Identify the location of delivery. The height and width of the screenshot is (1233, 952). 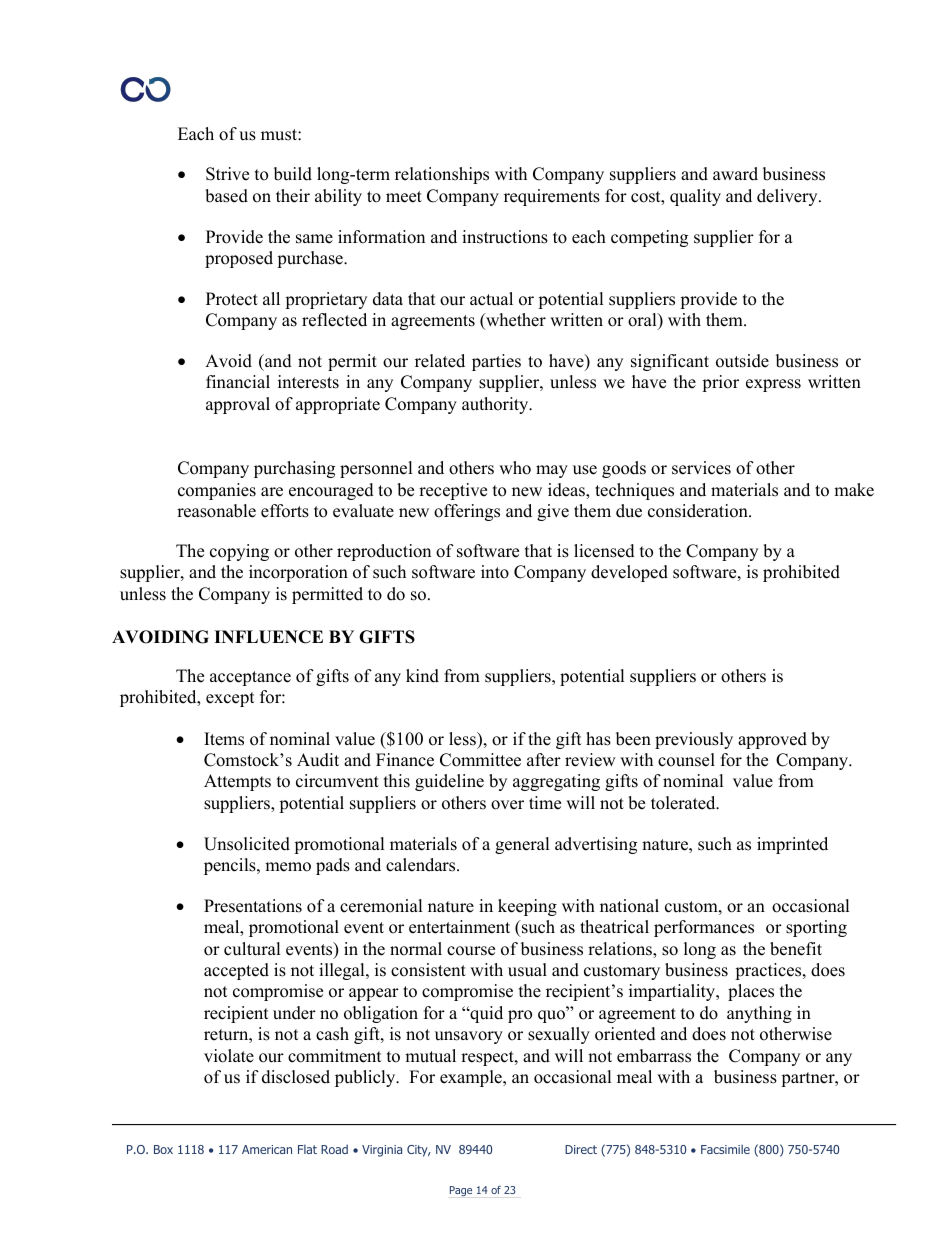
(788, 197).
